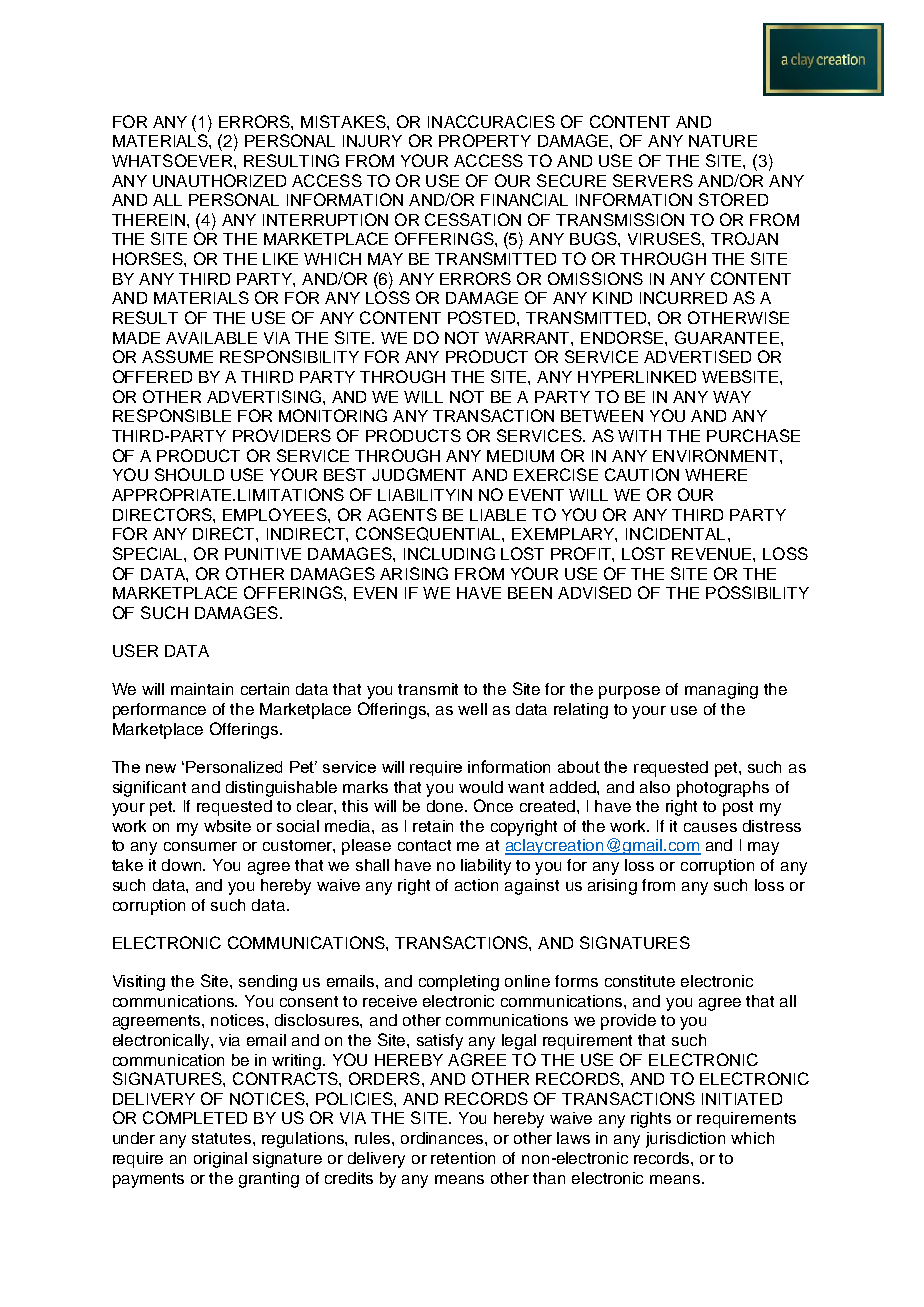  I want to click on UNAUTHORIZED, so click(219, 180).
